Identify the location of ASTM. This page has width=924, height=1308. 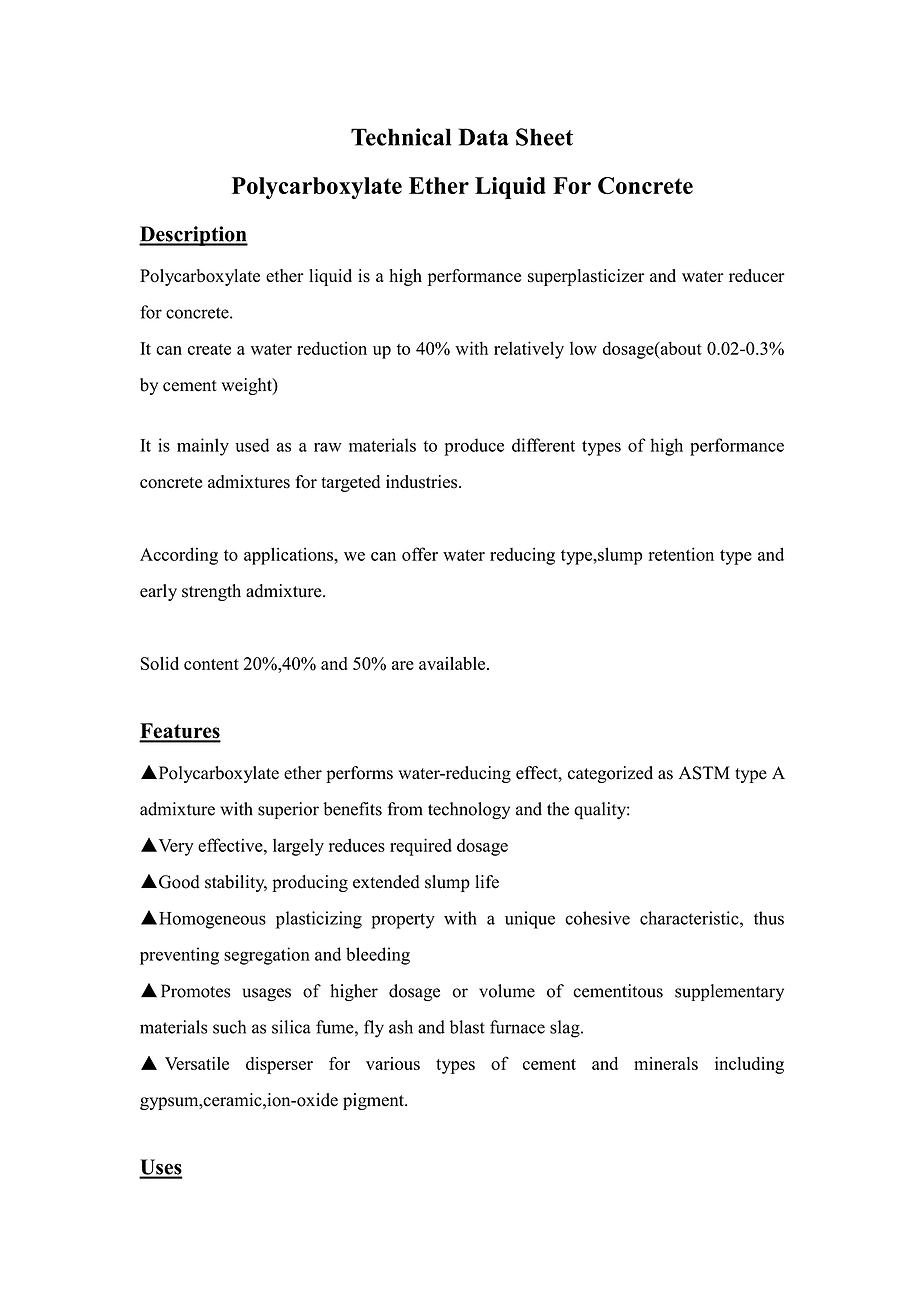
(704, 773).
